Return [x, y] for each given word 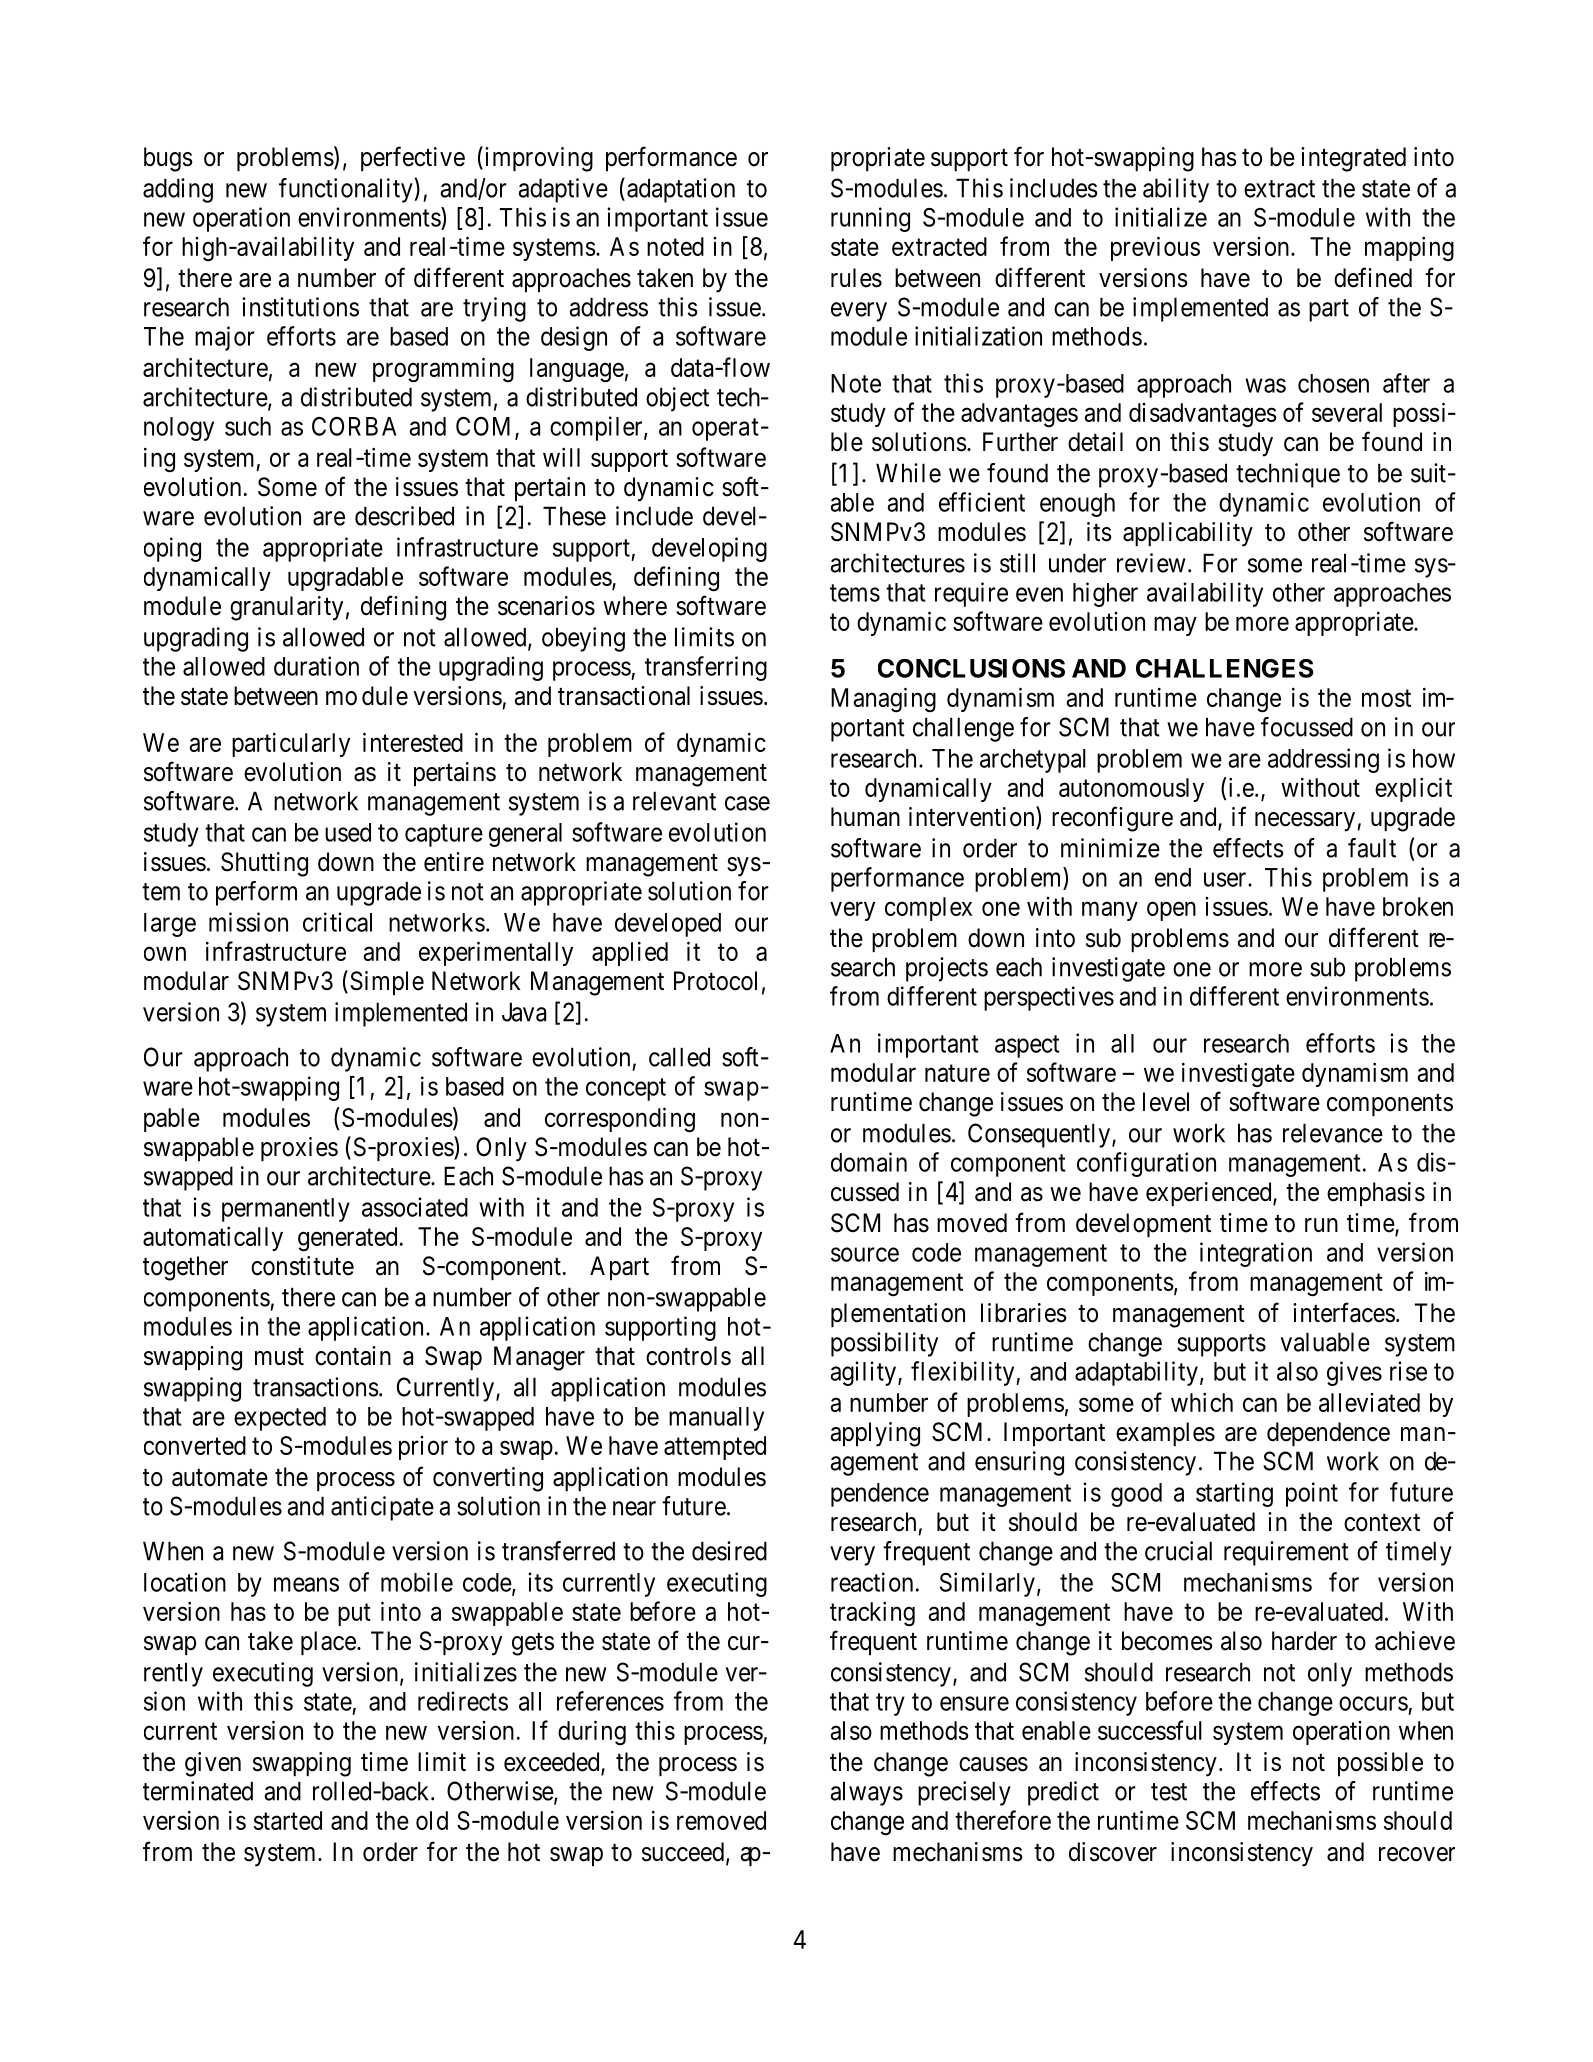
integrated [1353, 159]
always [866, 1793]
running [870, 219]
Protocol [715, 981]
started [288, 1820]
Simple [387, 983]
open [1171, 911]
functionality [347, 190]
